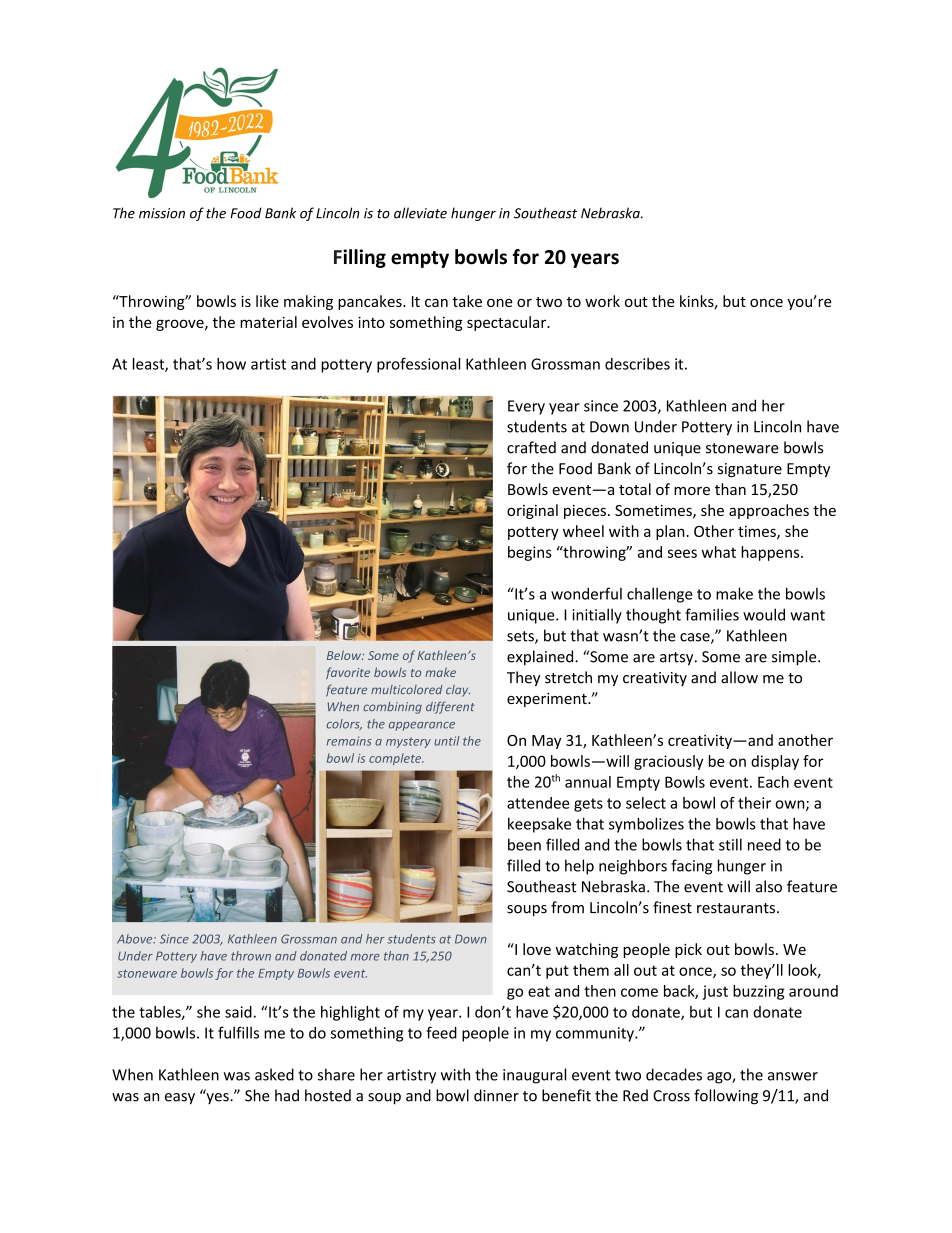  I want to click on dinner, so click(496, 1095).
